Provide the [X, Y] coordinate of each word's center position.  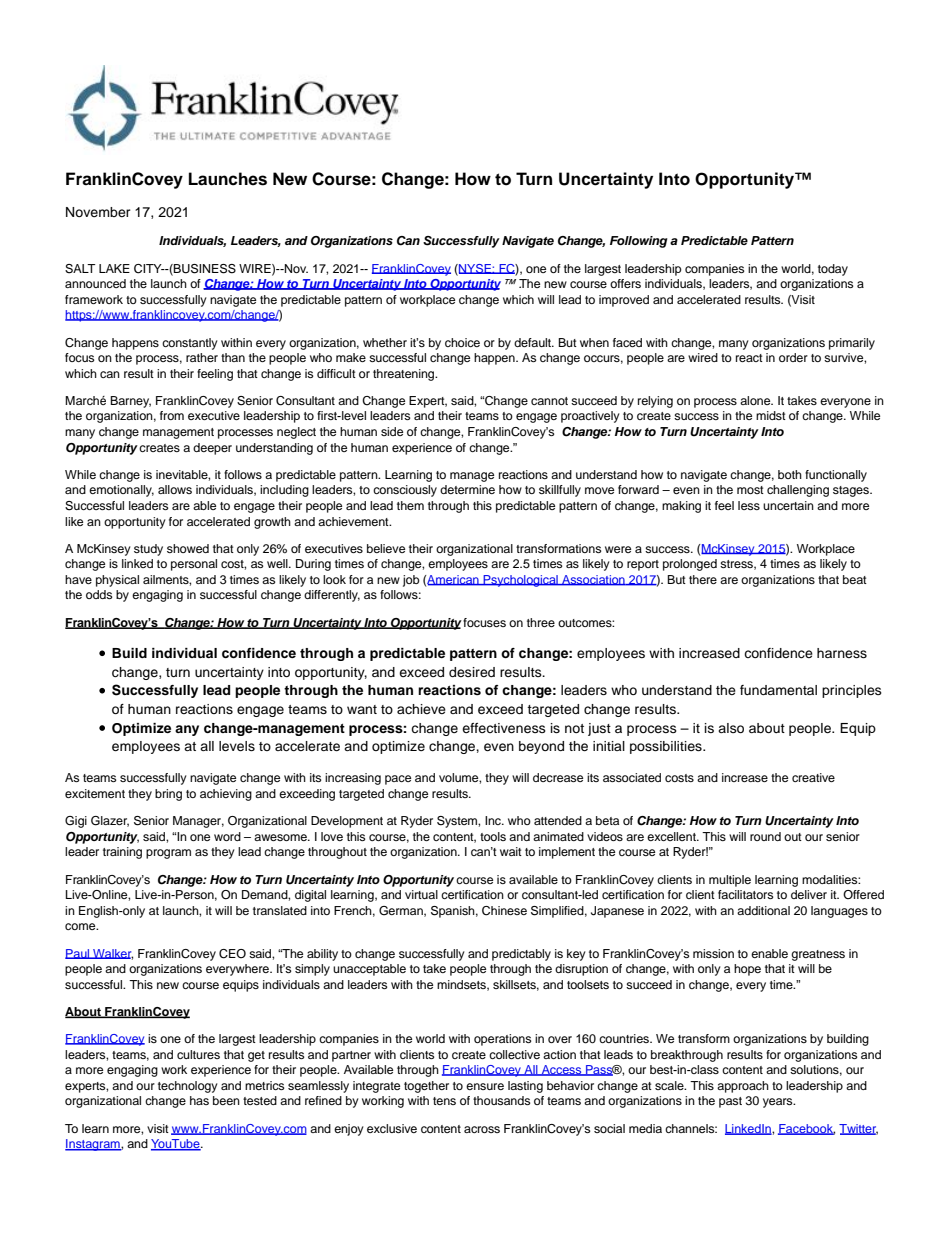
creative [813, 777]
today [833, 270]
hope [747, 970]
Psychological [521, 581]
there [703, 579]
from [172, 415]
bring [168, 795]
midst [771, 415]
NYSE [475, 269]
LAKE [114, 268]
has [199, 1100]
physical [117, 581]
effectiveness [504, 728]
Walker [112, 954]
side [392, 431]
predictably [521, 955]
